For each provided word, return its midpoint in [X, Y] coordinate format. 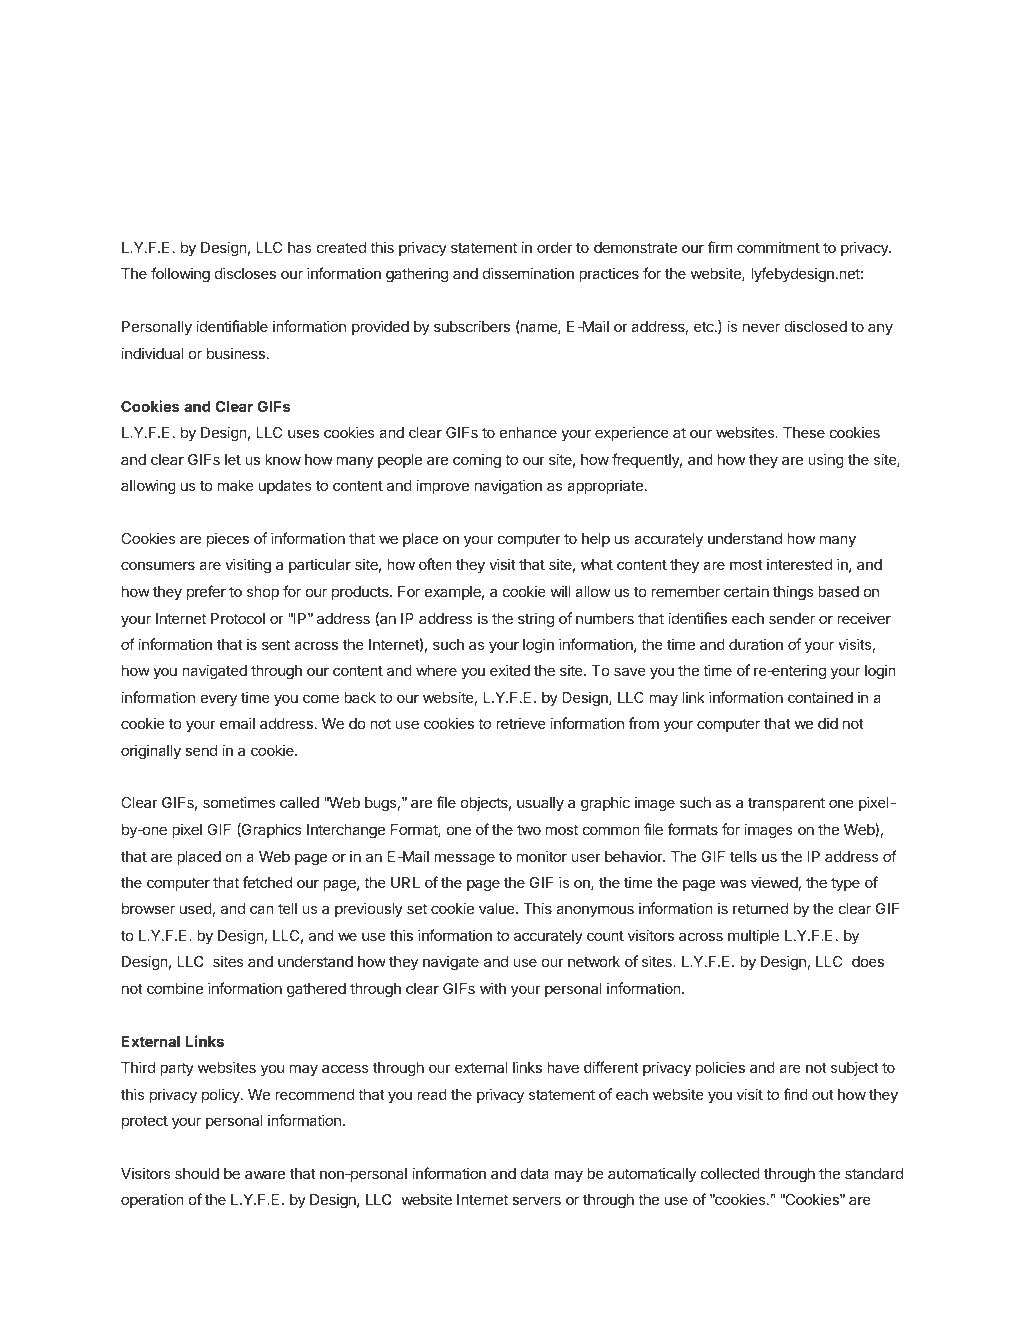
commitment [778, 247]
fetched [267, 882]
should [197, 1173]
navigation [508, 487]
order [555, 247]
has [299, 247]
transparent [786, 804]
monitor [542, 856]
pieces [228, 539]
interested [799, 564]
